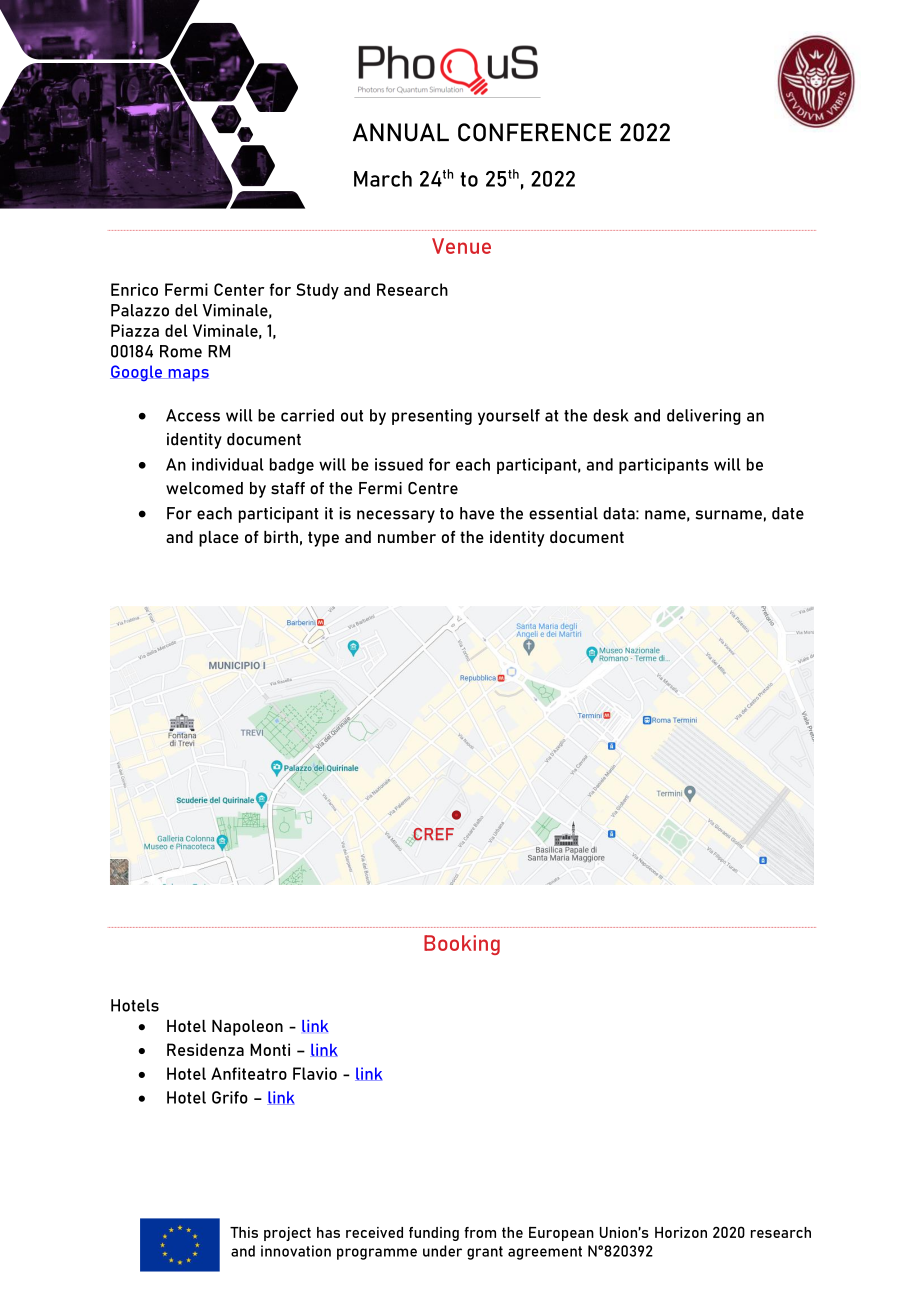 Image resolution: width=924 pixels, height=1308 pixels. Describe the element at coordinates (534, 132) in the screenshot. I see `CONFERENCE` at that location.
